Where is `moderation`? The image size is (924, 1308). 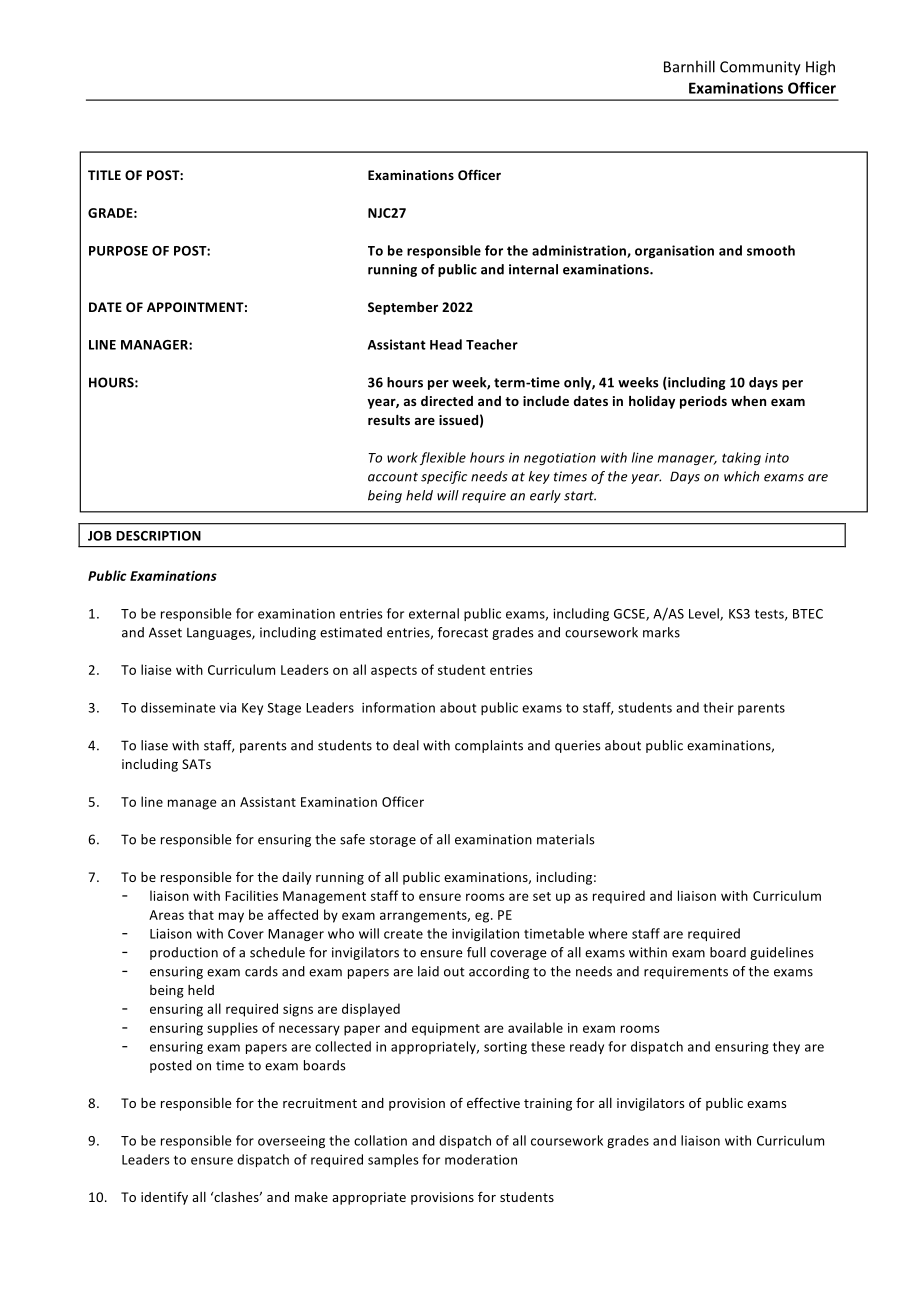
moderation is located at coordinates (481, 1159).
